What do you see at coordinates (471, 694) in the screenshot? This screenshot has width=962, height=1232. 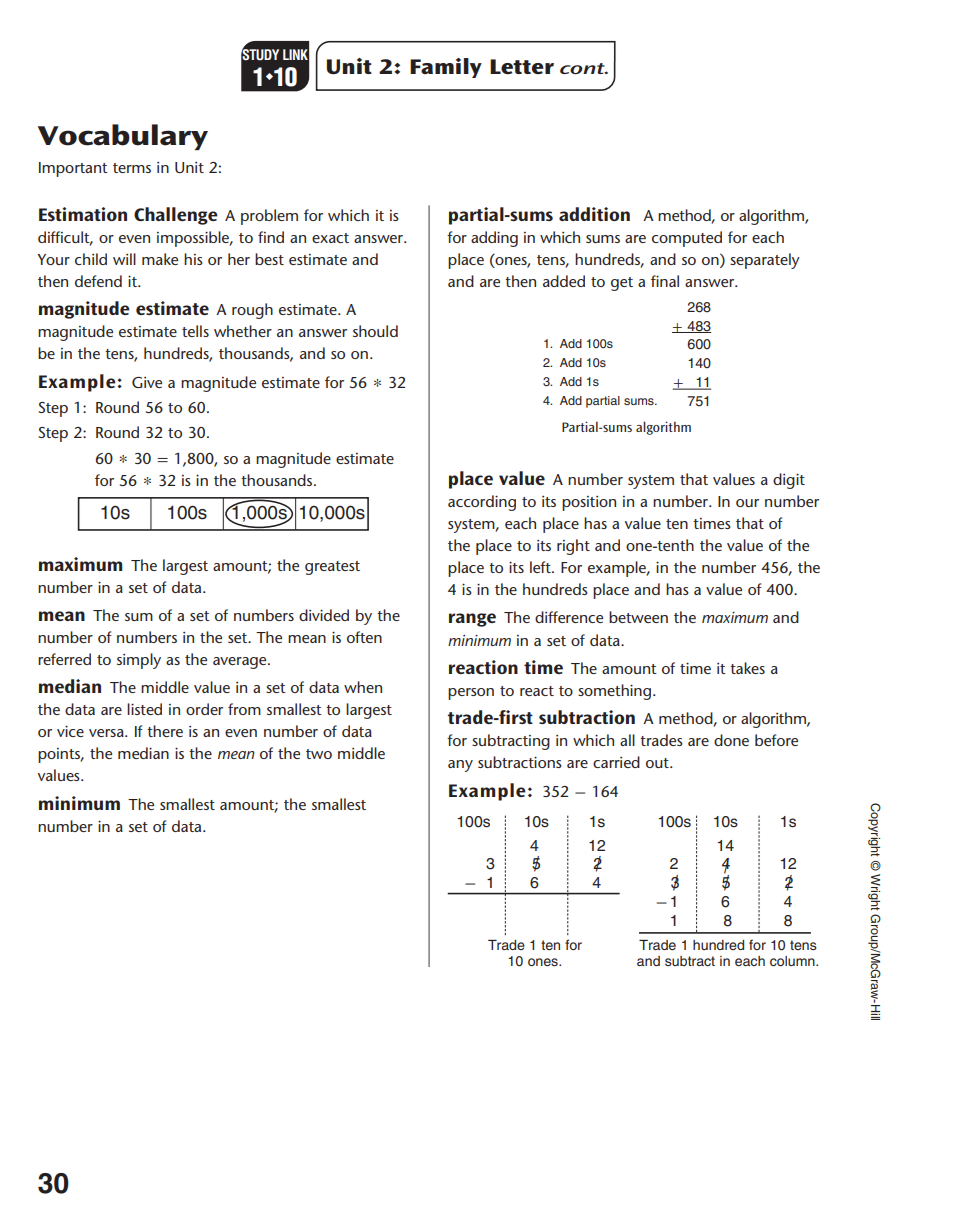 I see `person` at bounding box center [471, 694].
